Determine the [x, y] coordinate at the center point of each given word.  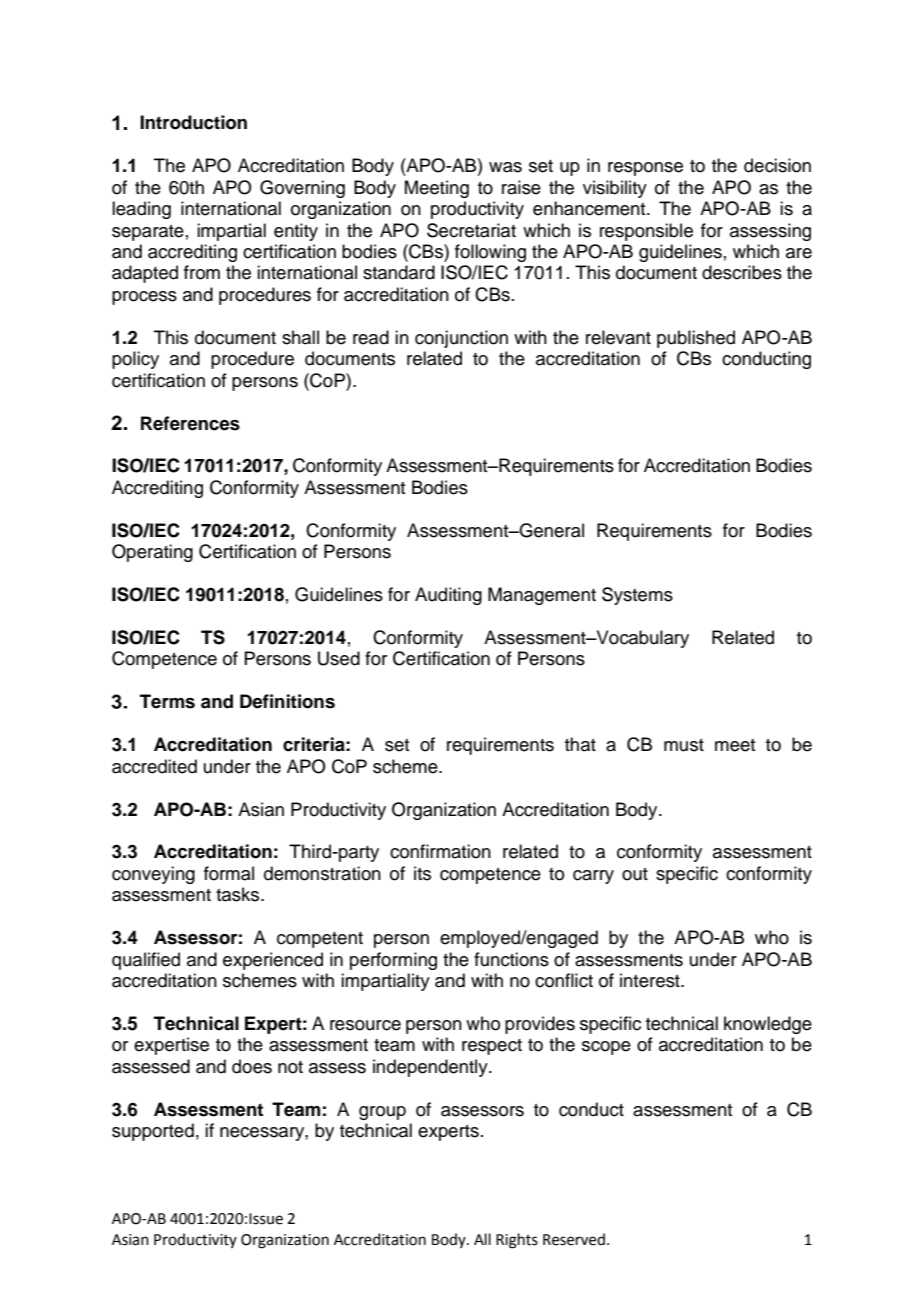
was [505, 167]
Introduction [193, 122]
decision [777, 165]
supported [153, 1132]
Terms [167, 701]
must [684, 745]
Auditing [448, 596]
